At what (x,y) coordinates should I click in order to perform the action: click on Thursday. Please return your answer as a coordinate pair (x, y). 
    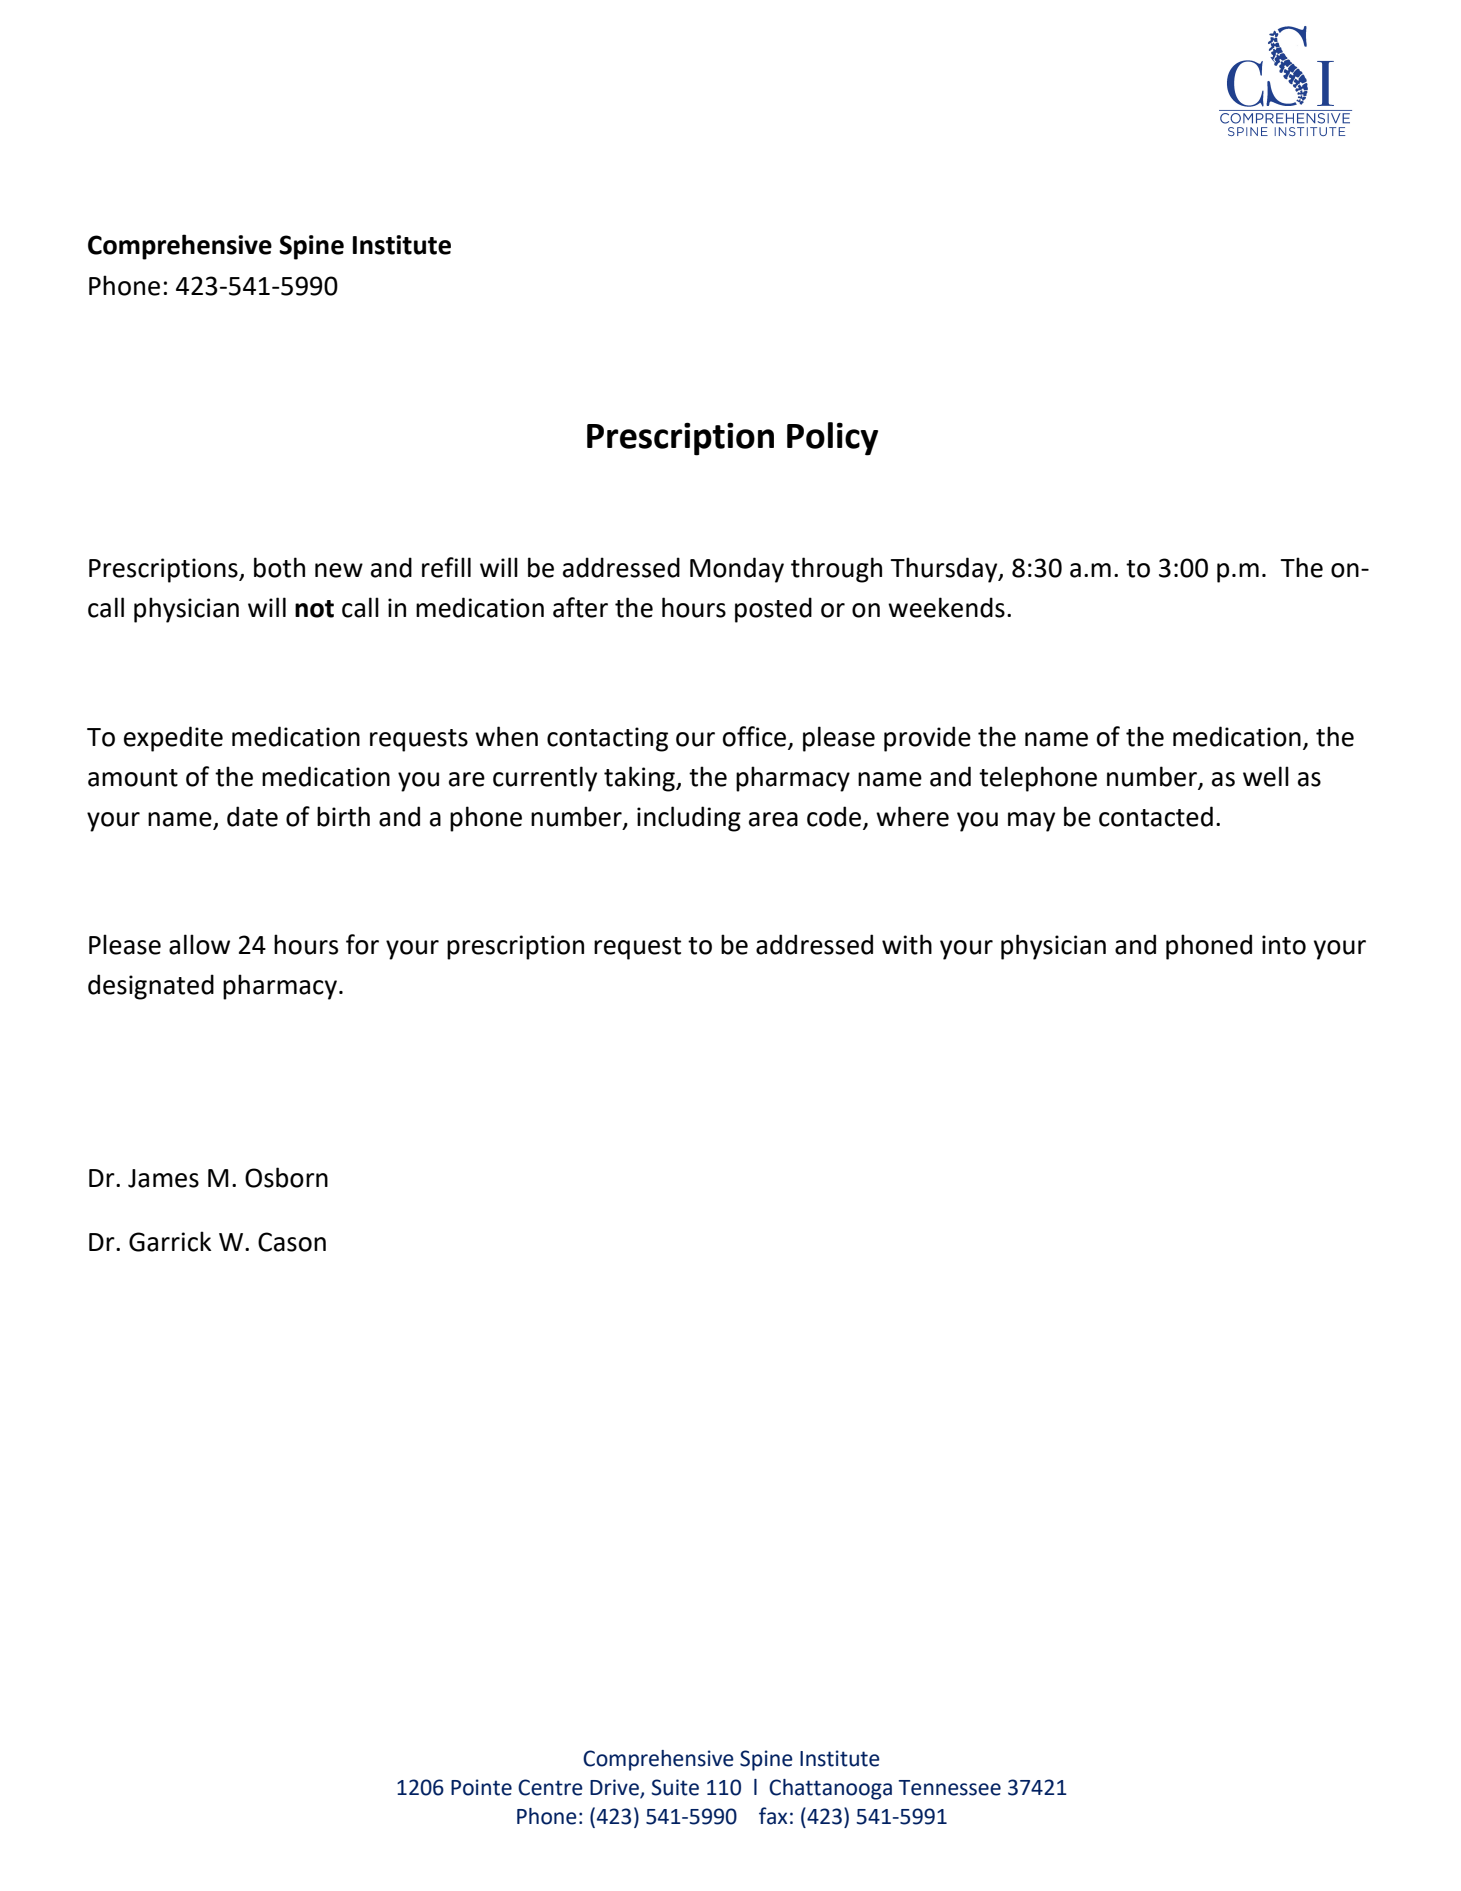
    Looking at the image, I should click on (945, 570).
